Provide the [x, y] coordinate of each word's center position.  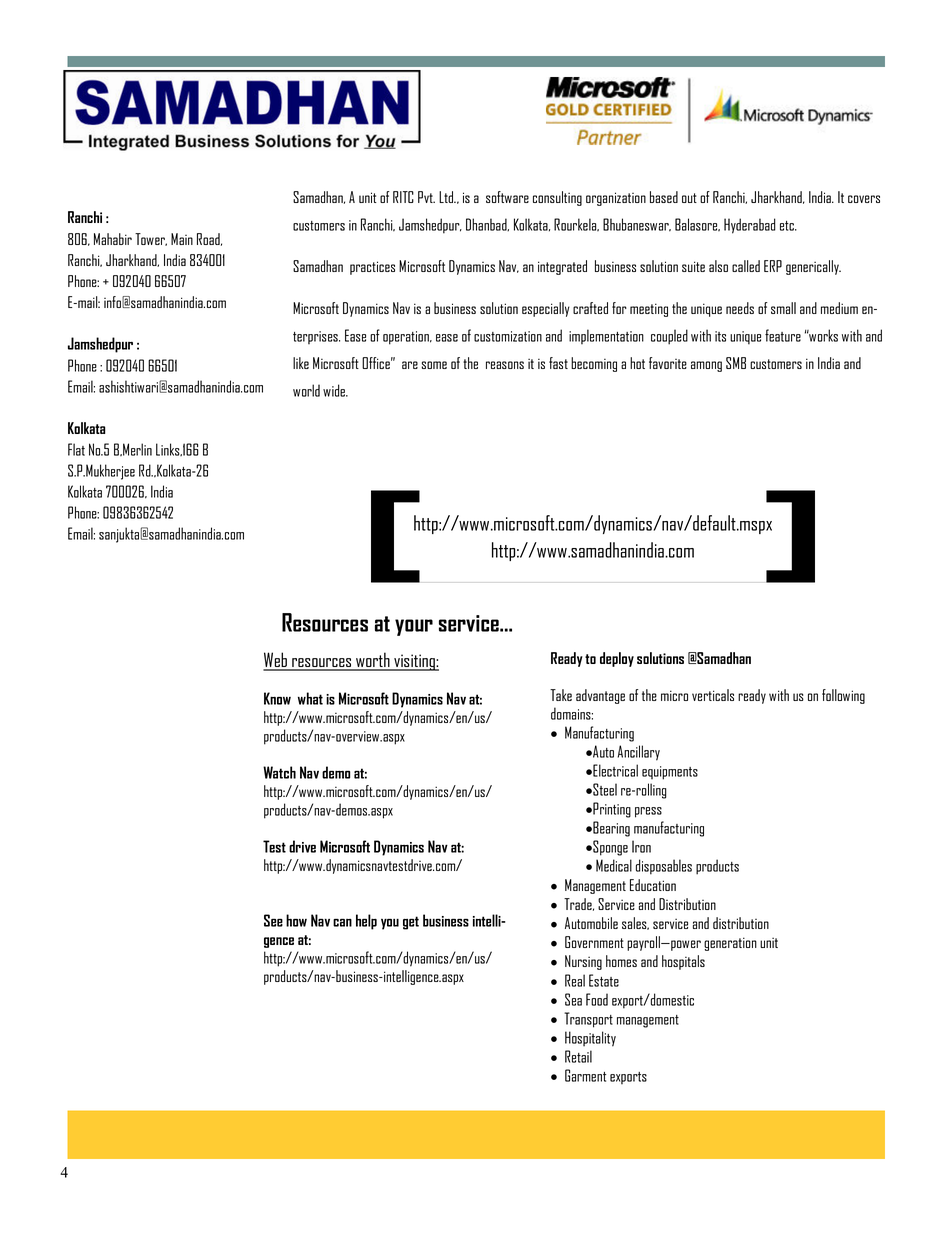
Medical [614, 865]
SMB [736, 363]
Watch [279, 772]
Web [276, 661]
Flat [76, 449]
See [273, 920]
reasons [505, 365]
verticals [713, 695]
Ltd [447, 197]
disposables [664, 867]
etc [788, 226]
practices [372, 268]
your [414, 627]
